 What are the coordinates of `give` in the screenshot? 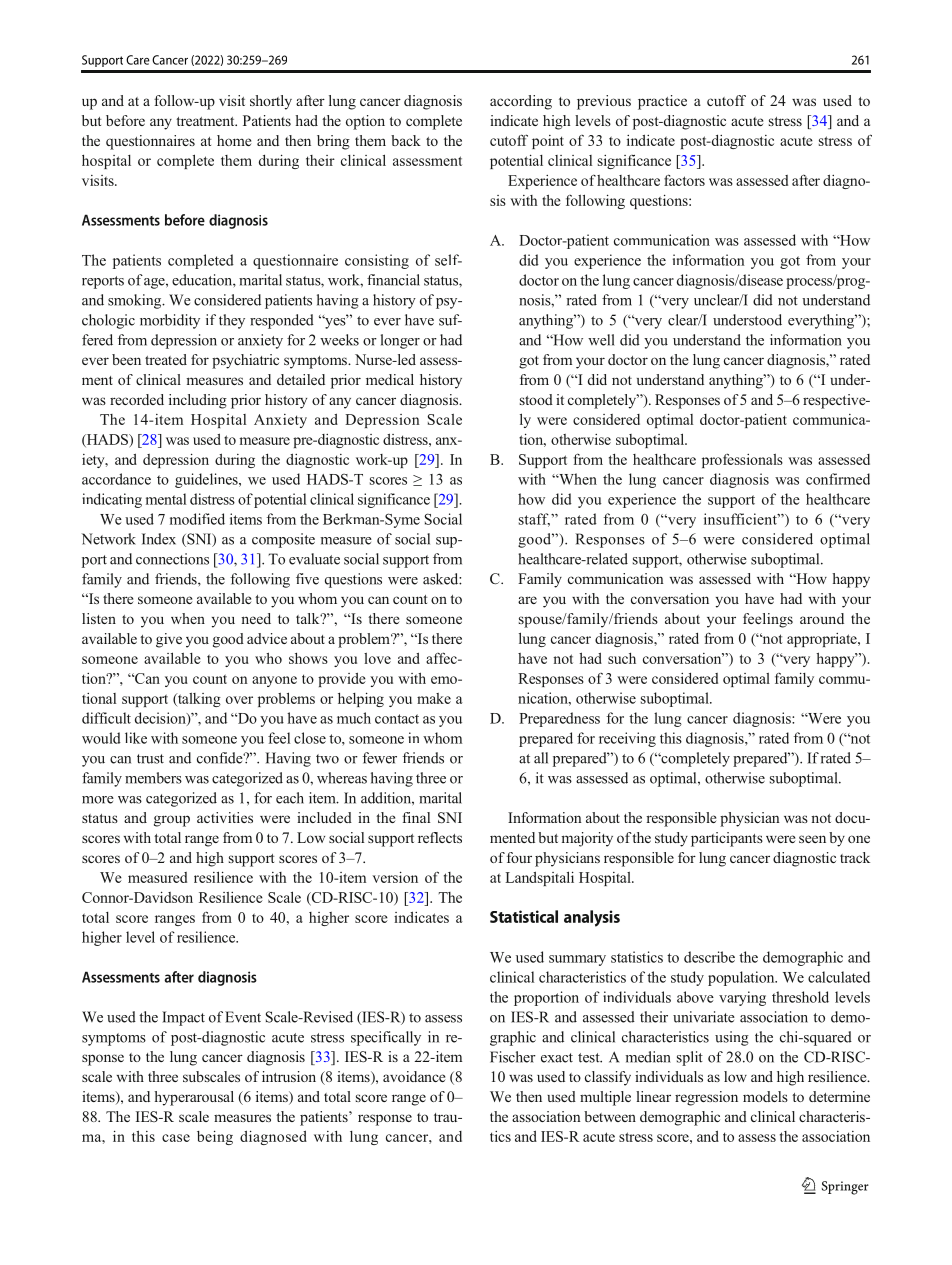 It's located at (169, 640).
